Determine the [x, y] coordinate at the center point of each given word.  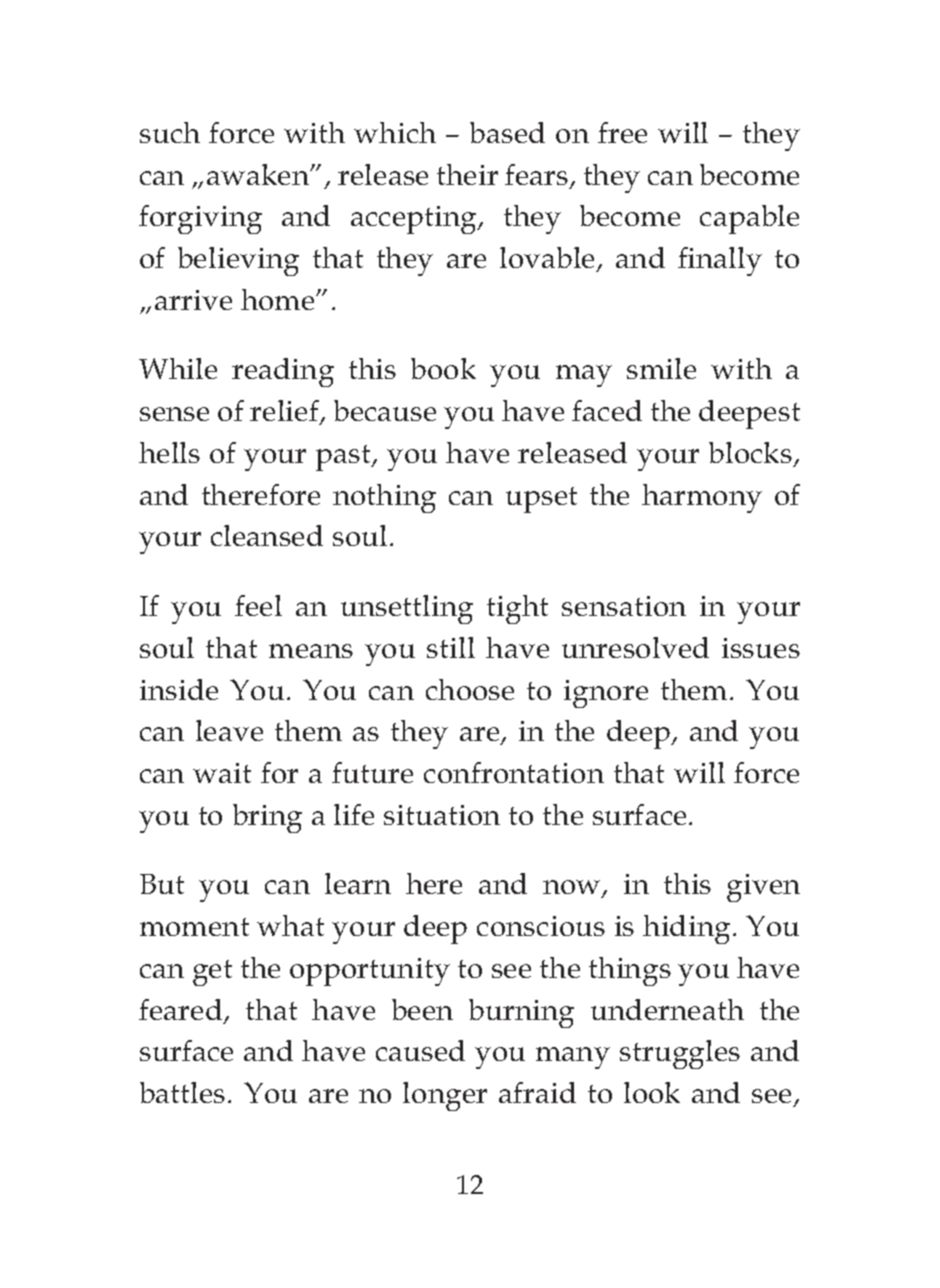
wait [222, 773]
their [467, 174]
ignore [606, 694]
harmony [702, 498]
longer [445, 1096]
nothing [384, 498]
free [622, 132]
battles [182, 1092]
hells [169, 452]
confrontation [514, 772]
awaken [259, 174]
